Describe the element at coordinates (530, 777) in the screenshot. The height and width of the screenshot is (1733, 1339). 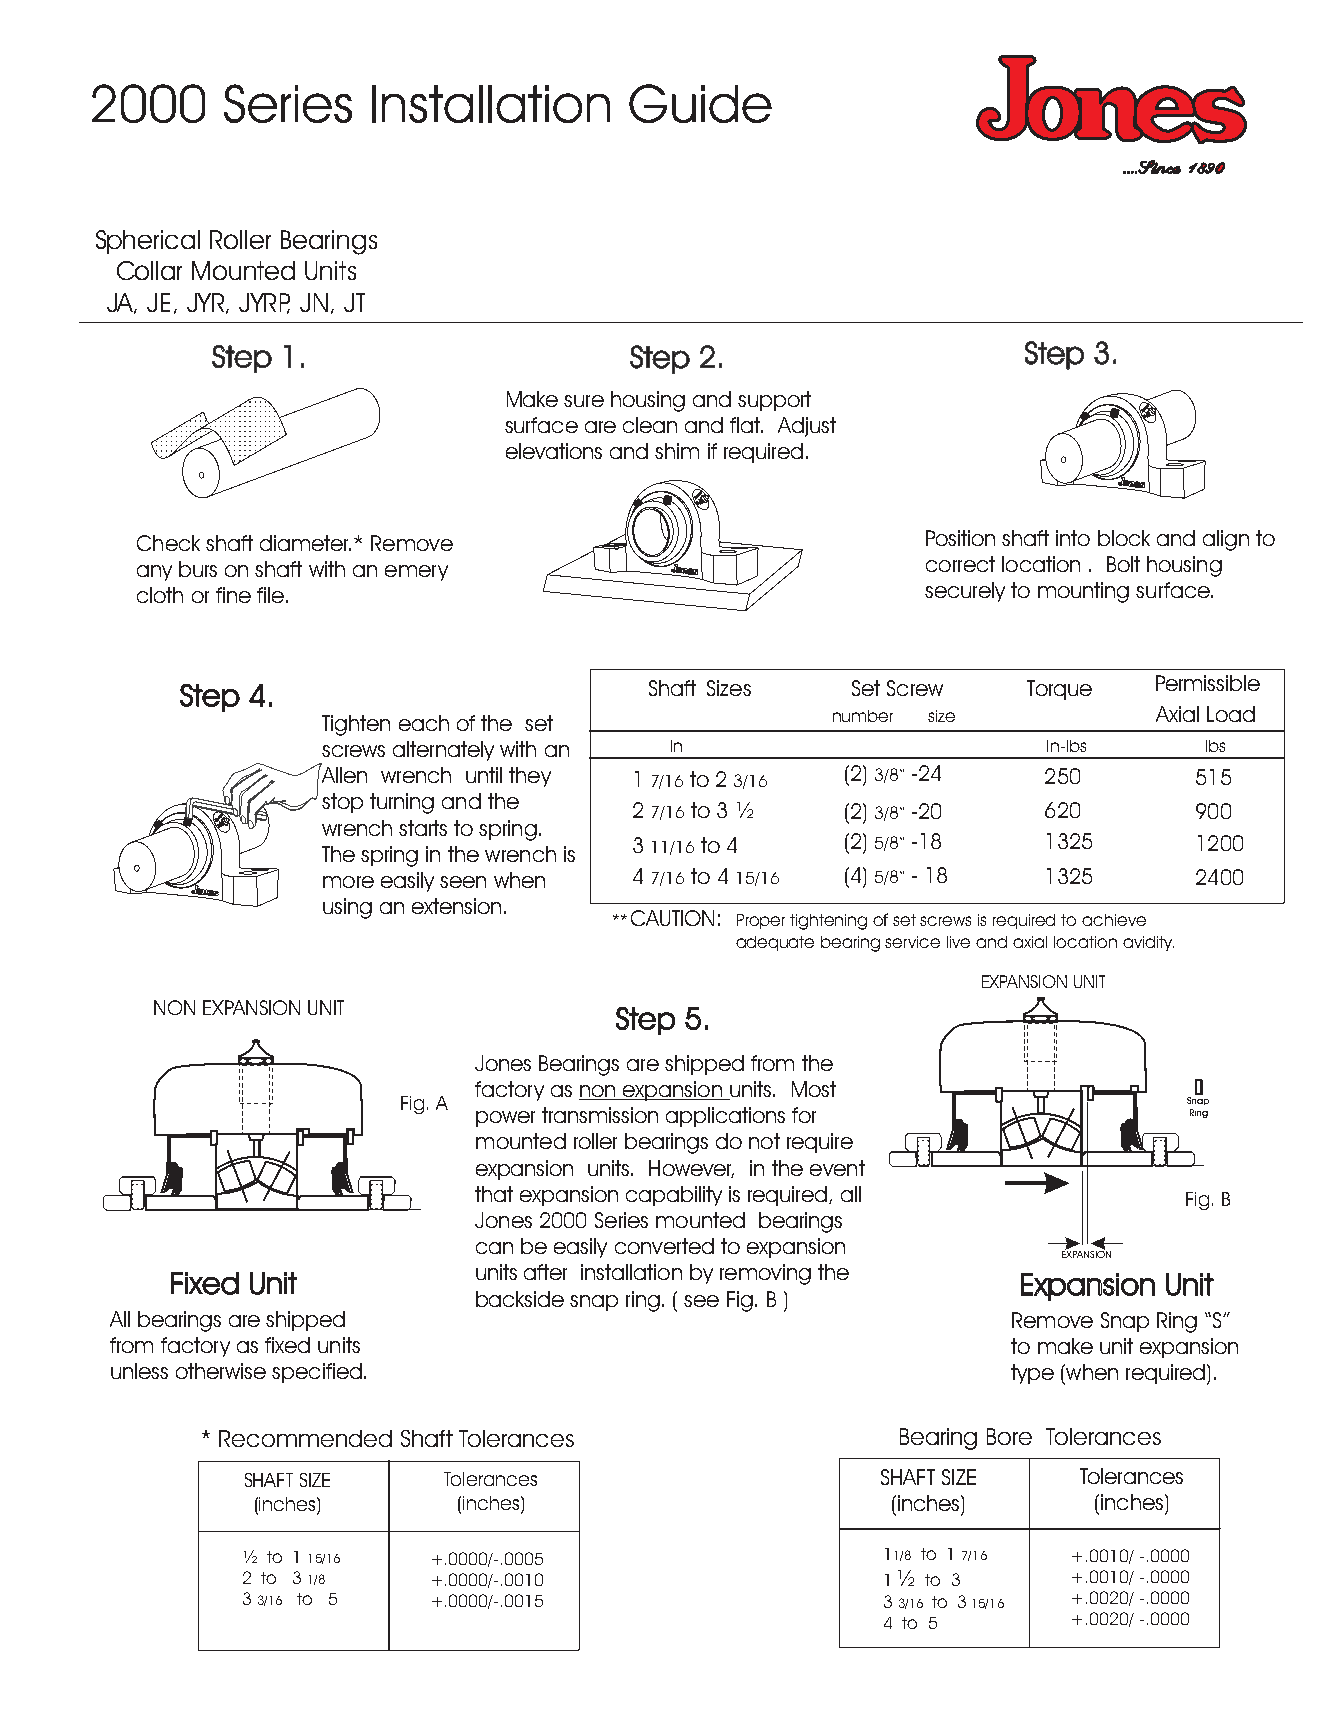
I see `they` at that location.
